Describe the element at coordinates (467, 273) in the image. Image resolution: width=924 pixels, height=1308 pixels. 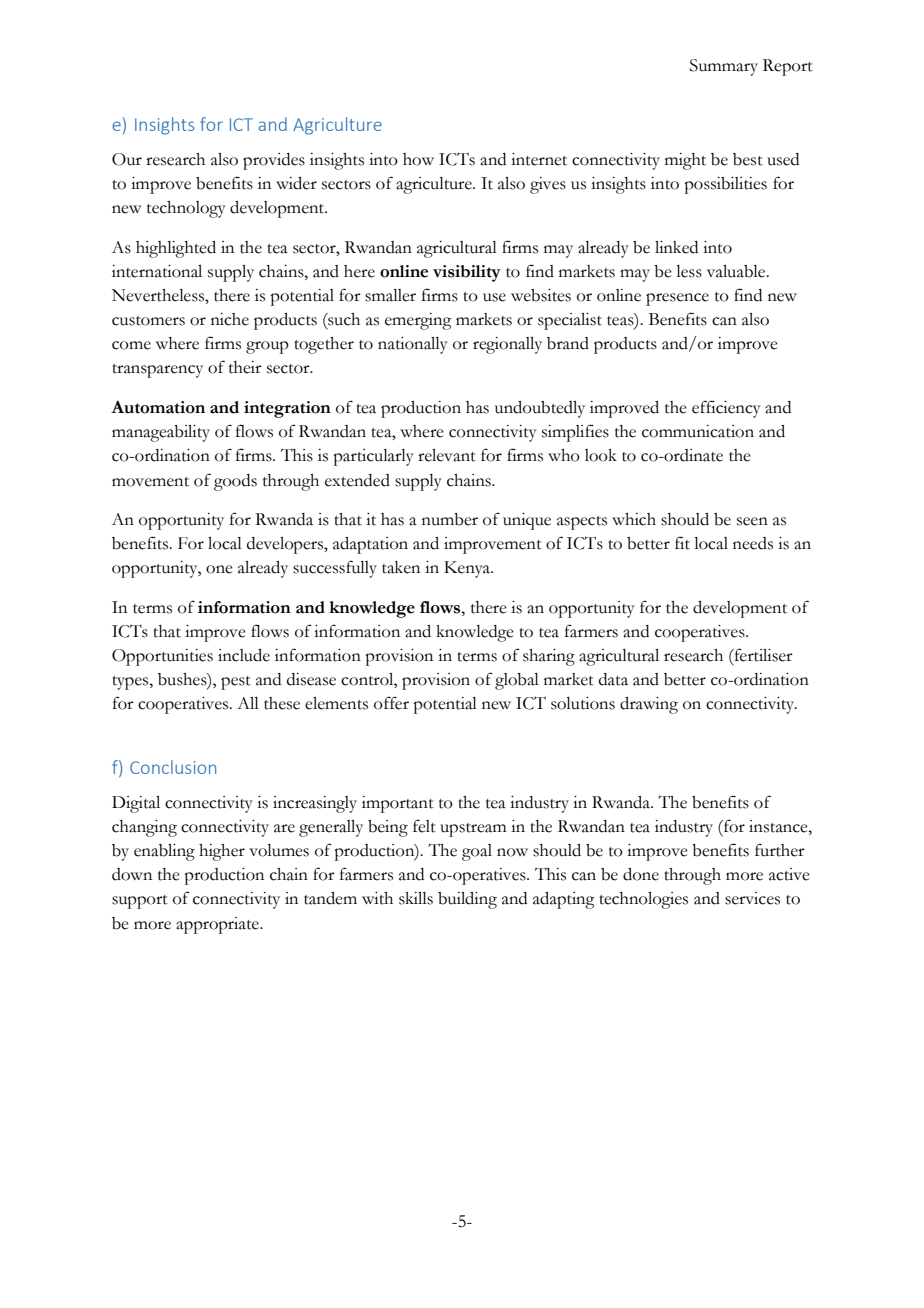
I see `visibility` at that location.
